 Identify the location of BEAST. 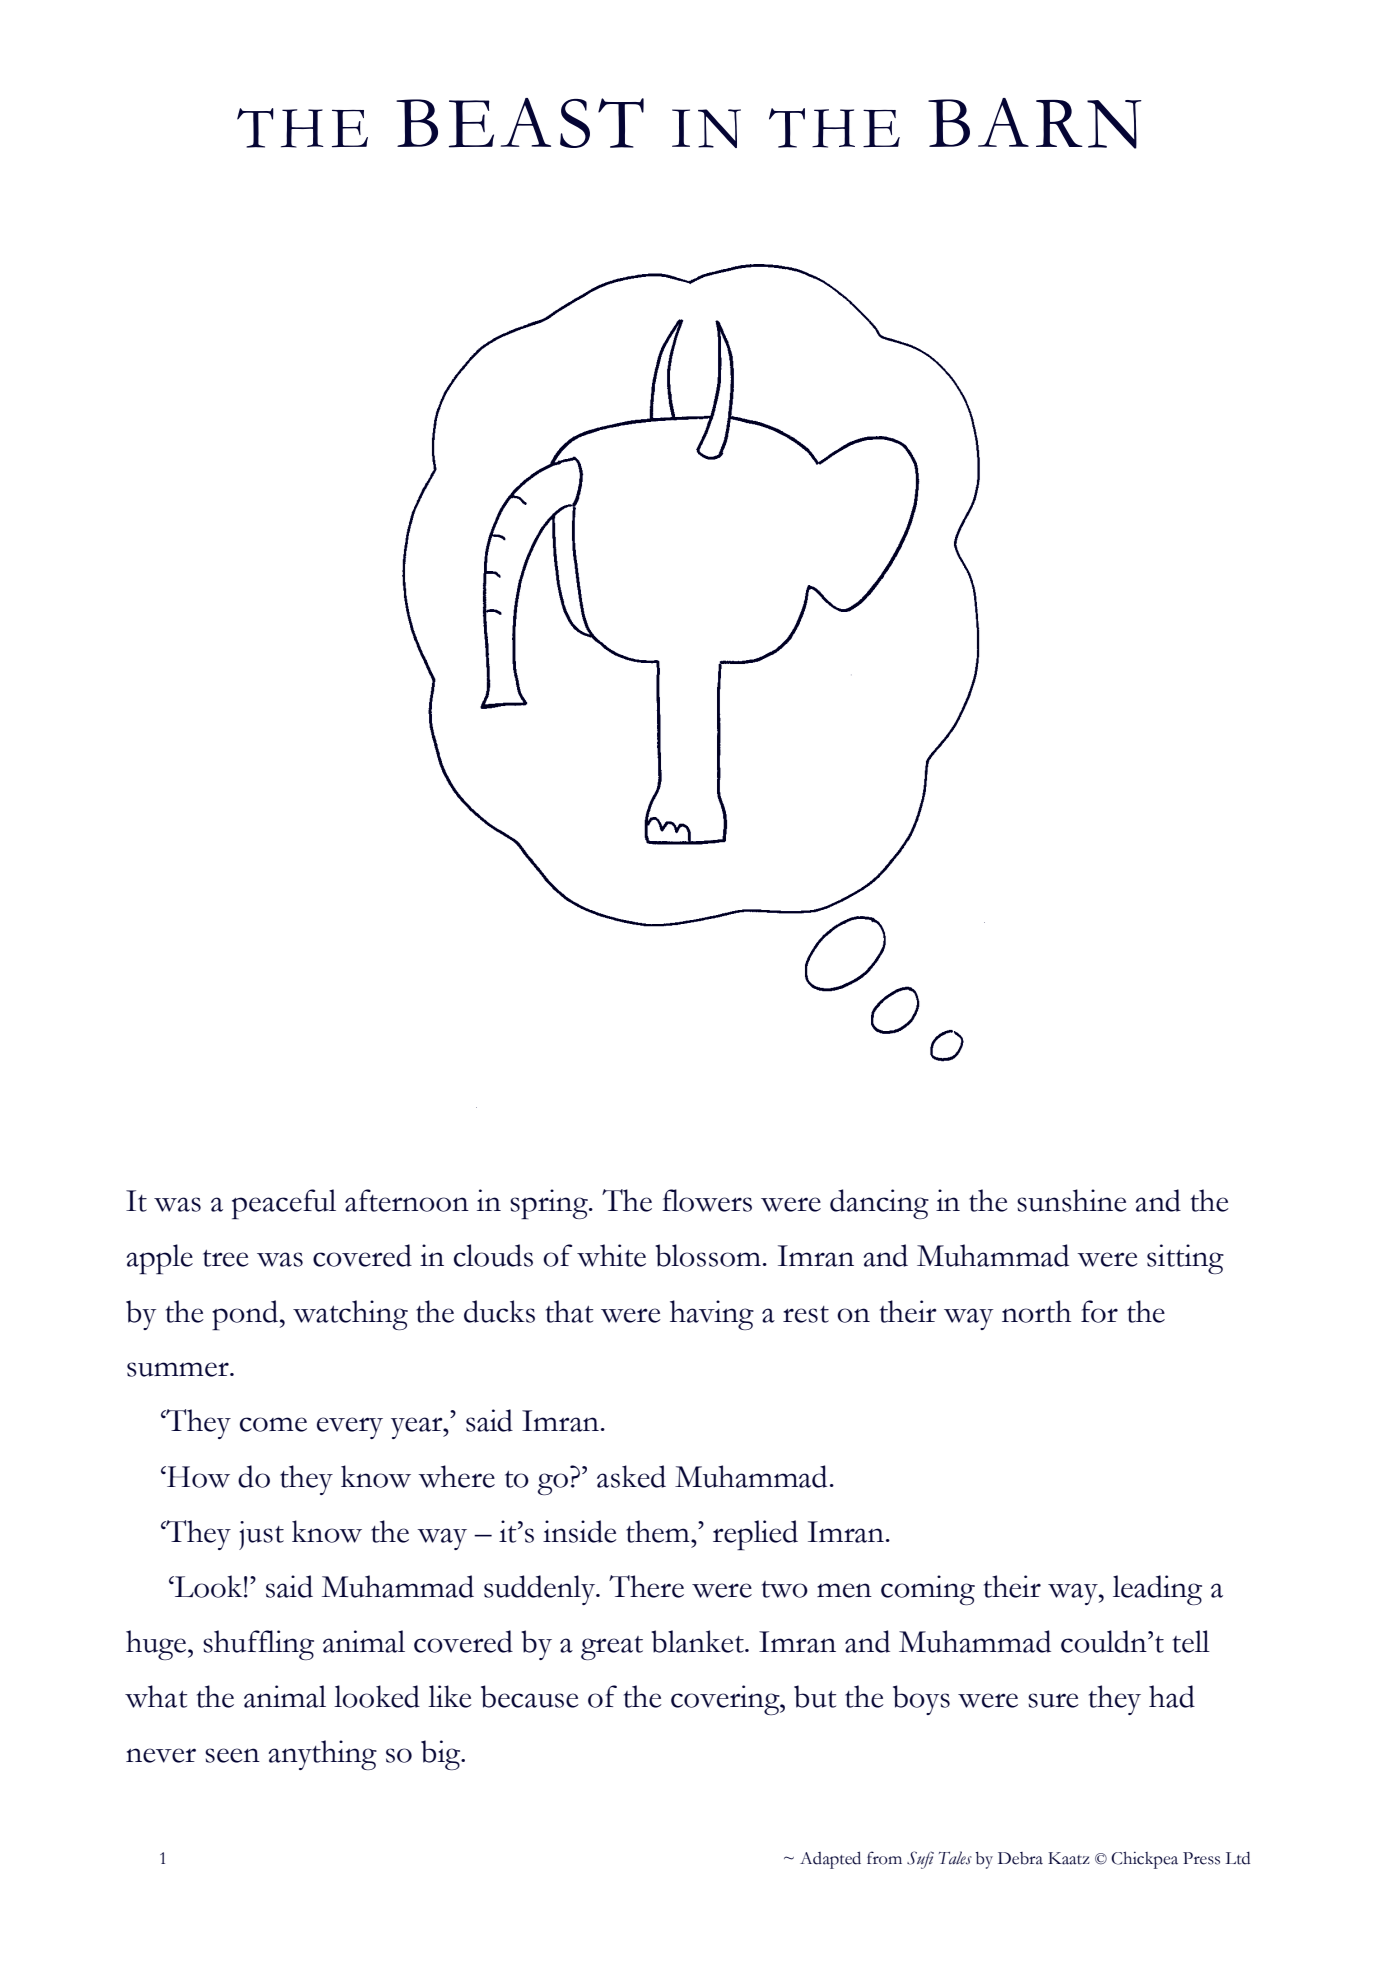
(520, 123).
